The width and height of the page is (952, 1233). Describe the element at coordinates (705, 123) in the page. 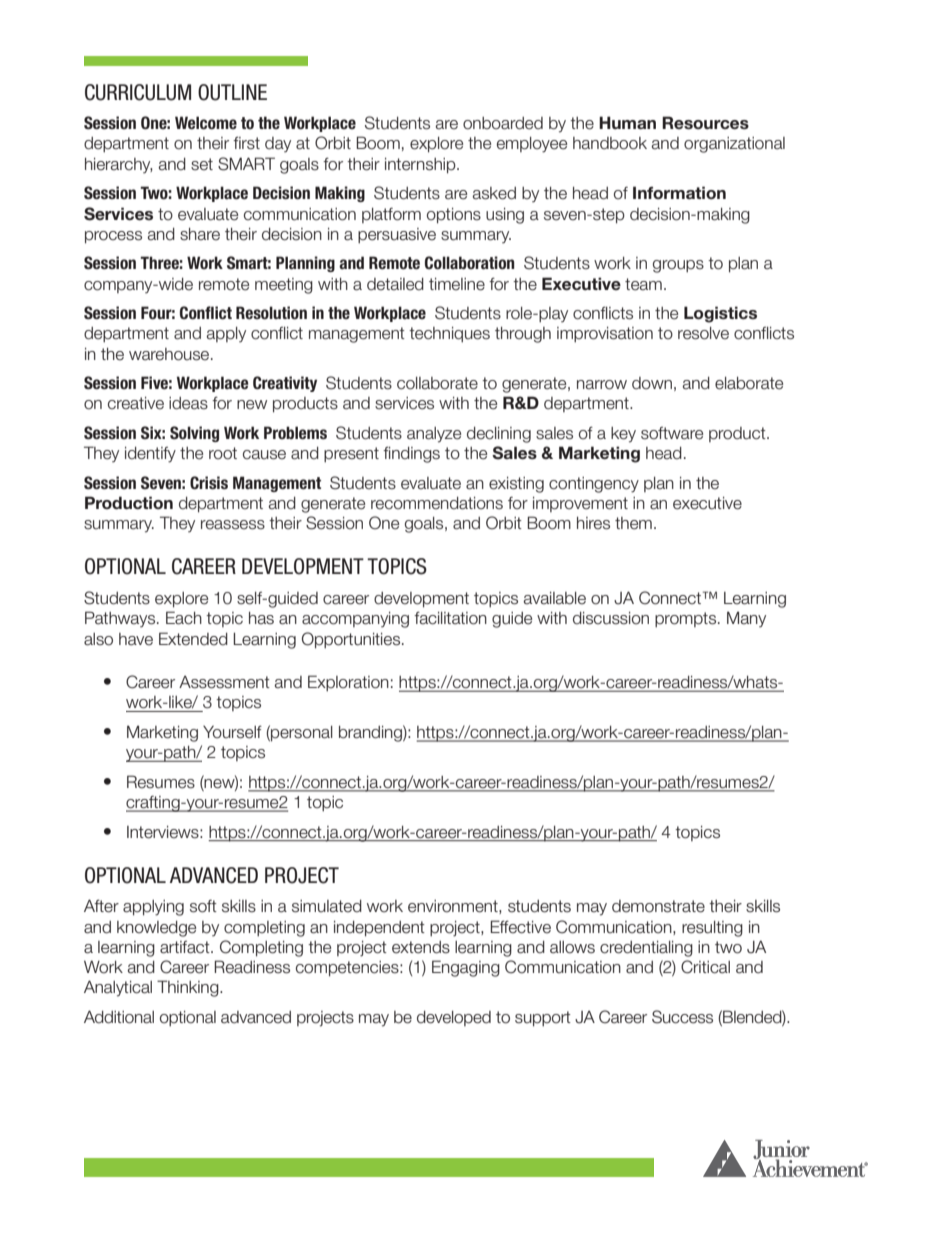

I see `Resources` at that location.
